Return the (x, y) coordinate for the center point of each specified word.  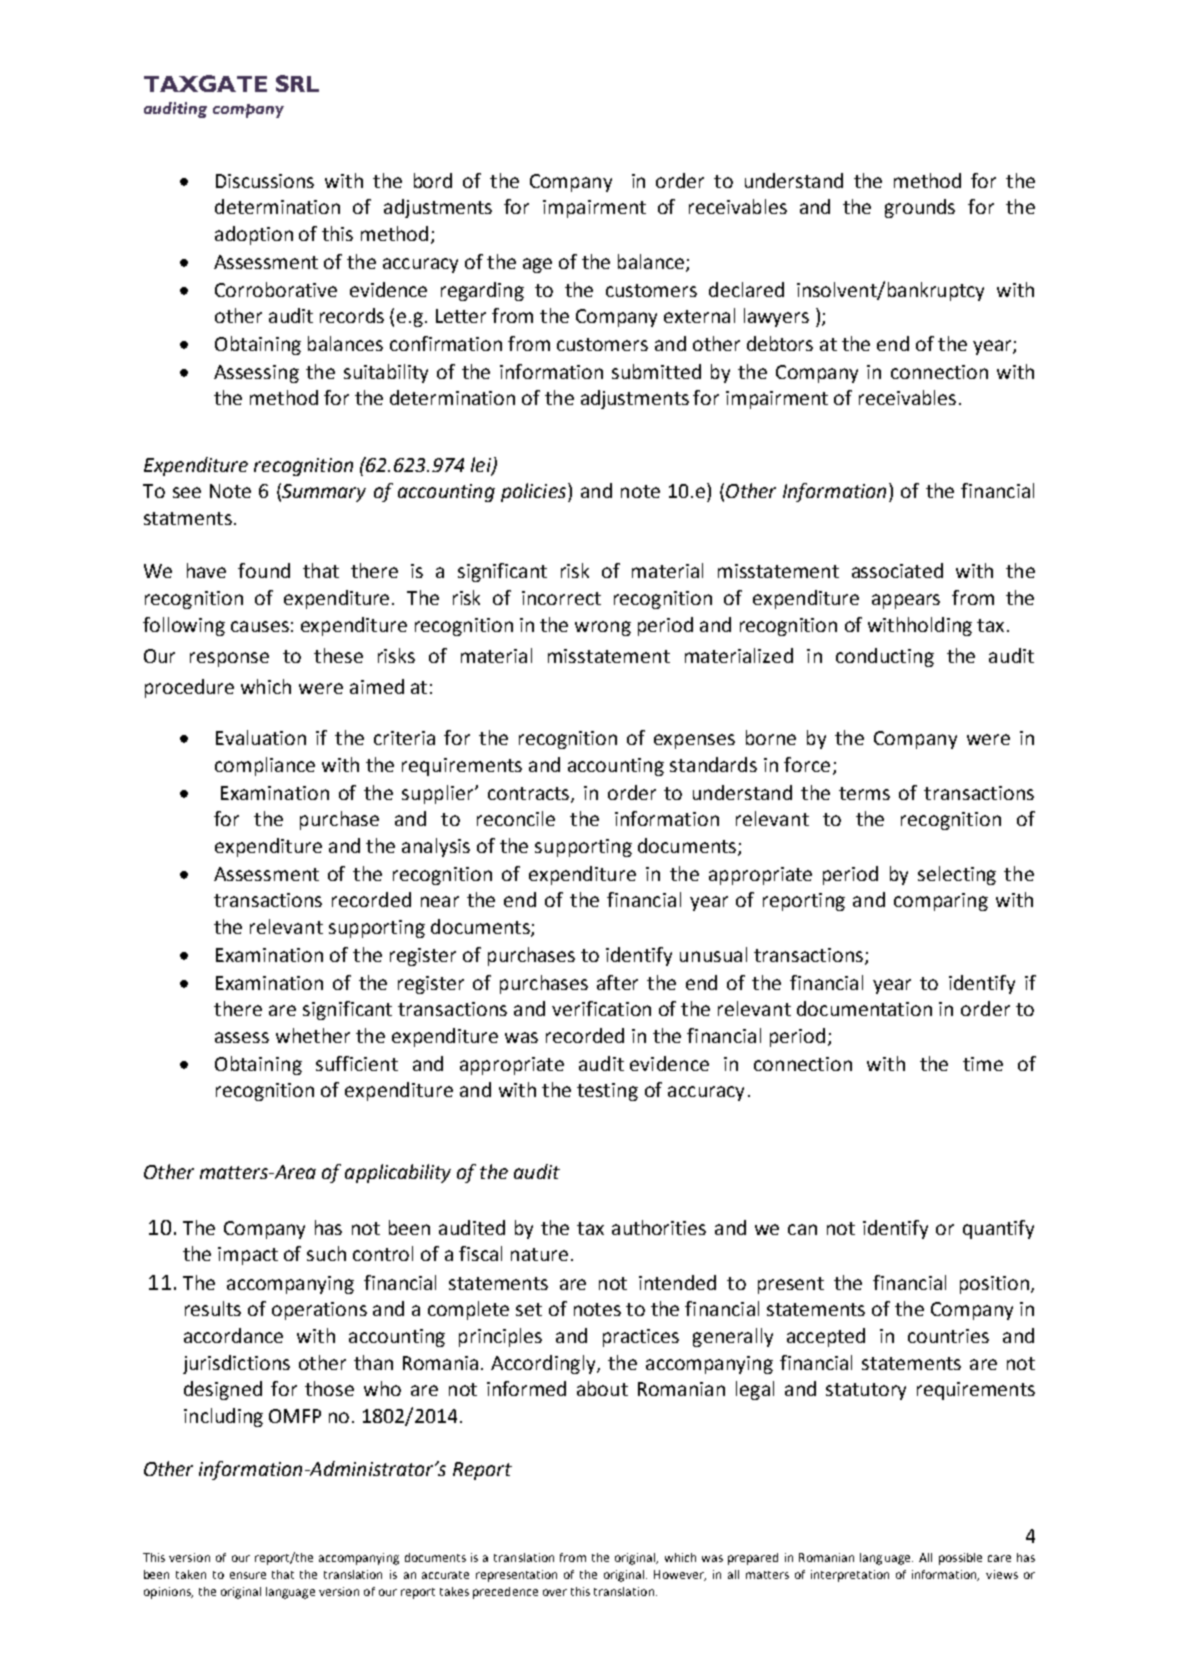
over (555, 1592)
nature (539, 1254)
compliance (265, 766)
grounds (920, 208)
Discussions (265, 181)
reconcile (516, 818)
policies (533, 492)
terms (864, 793)
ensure (248, 1575)
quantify (998, 1229)
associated (897, 570)
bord (433, 180)
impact (248, 1256)
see (187, 492)
